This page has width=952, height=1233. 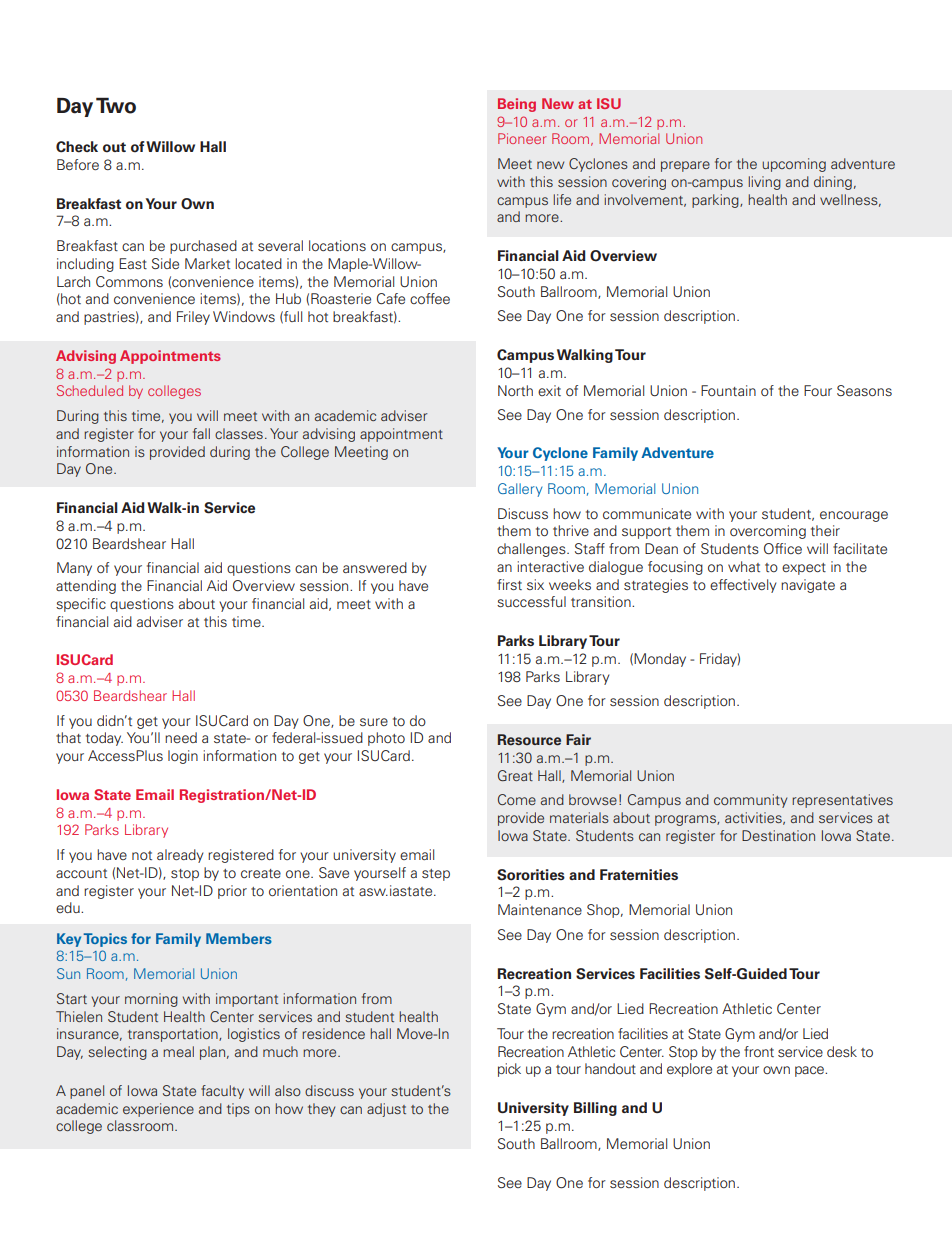 I want to click on pace, so click(x=810, y=1071).
